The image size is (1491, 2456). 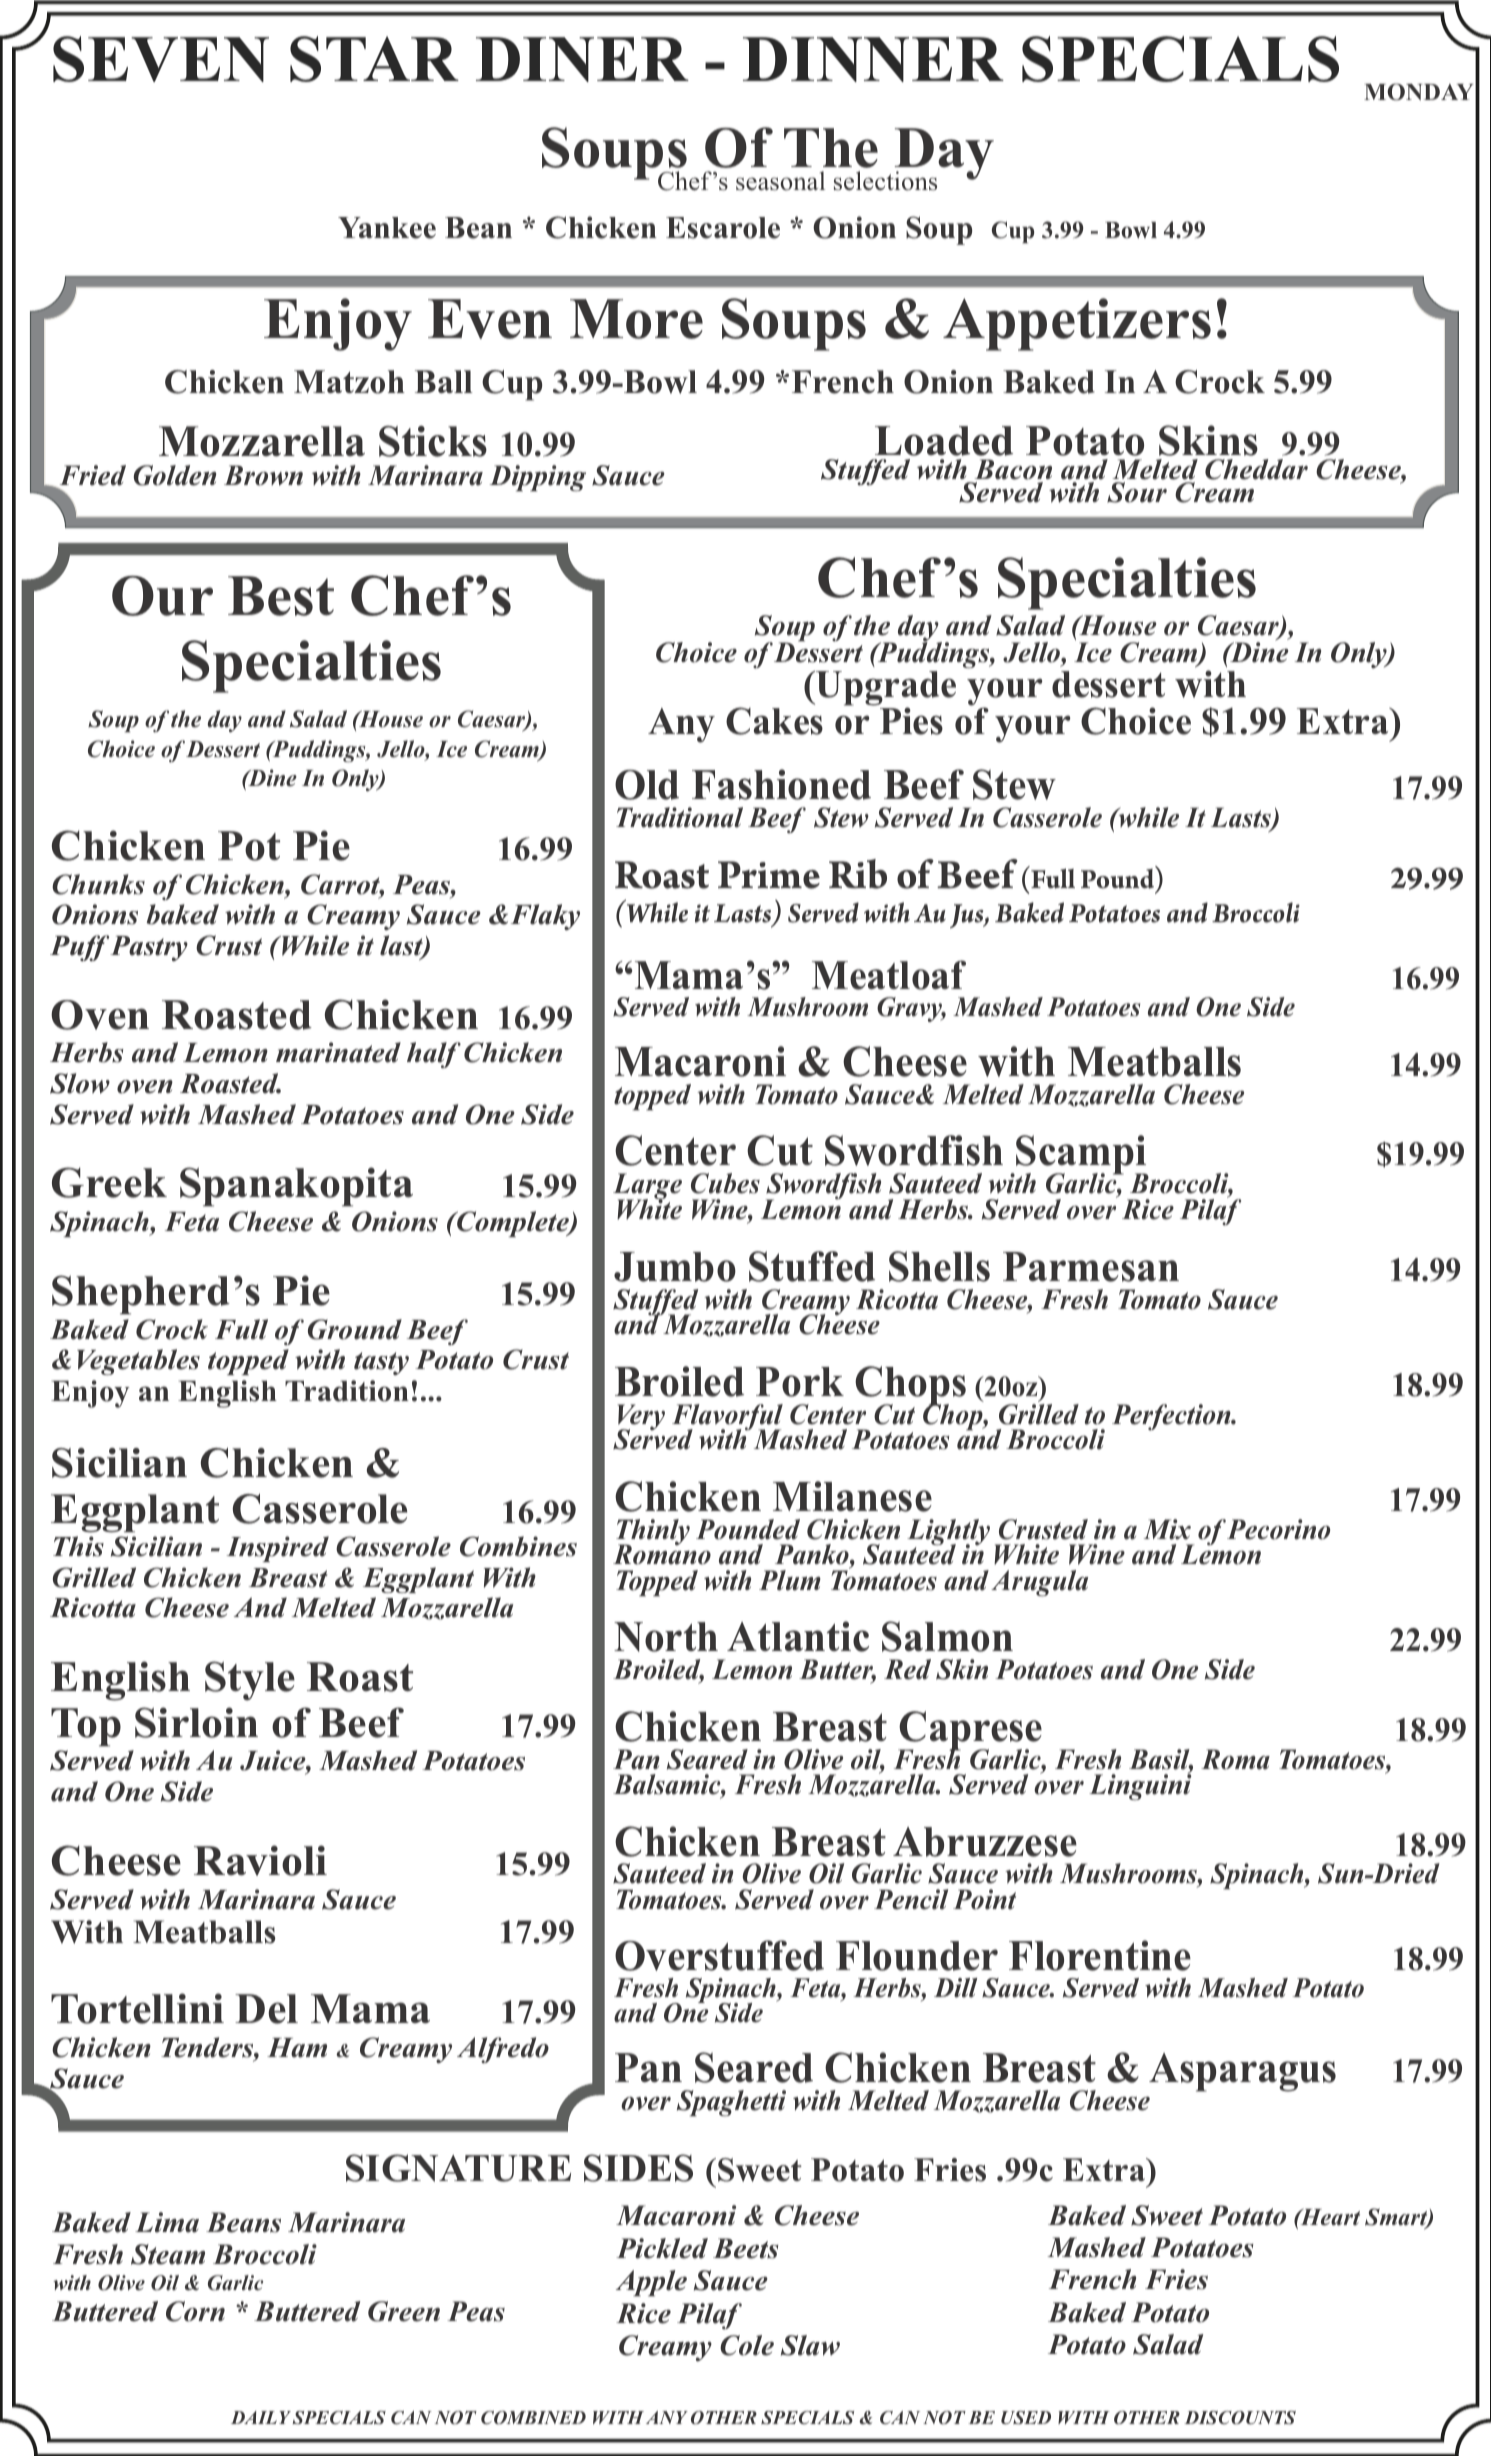 What do you see at coordinates (1167, 1529) in the document?
I see `Mix` at bounding box center [1167, 1529].
